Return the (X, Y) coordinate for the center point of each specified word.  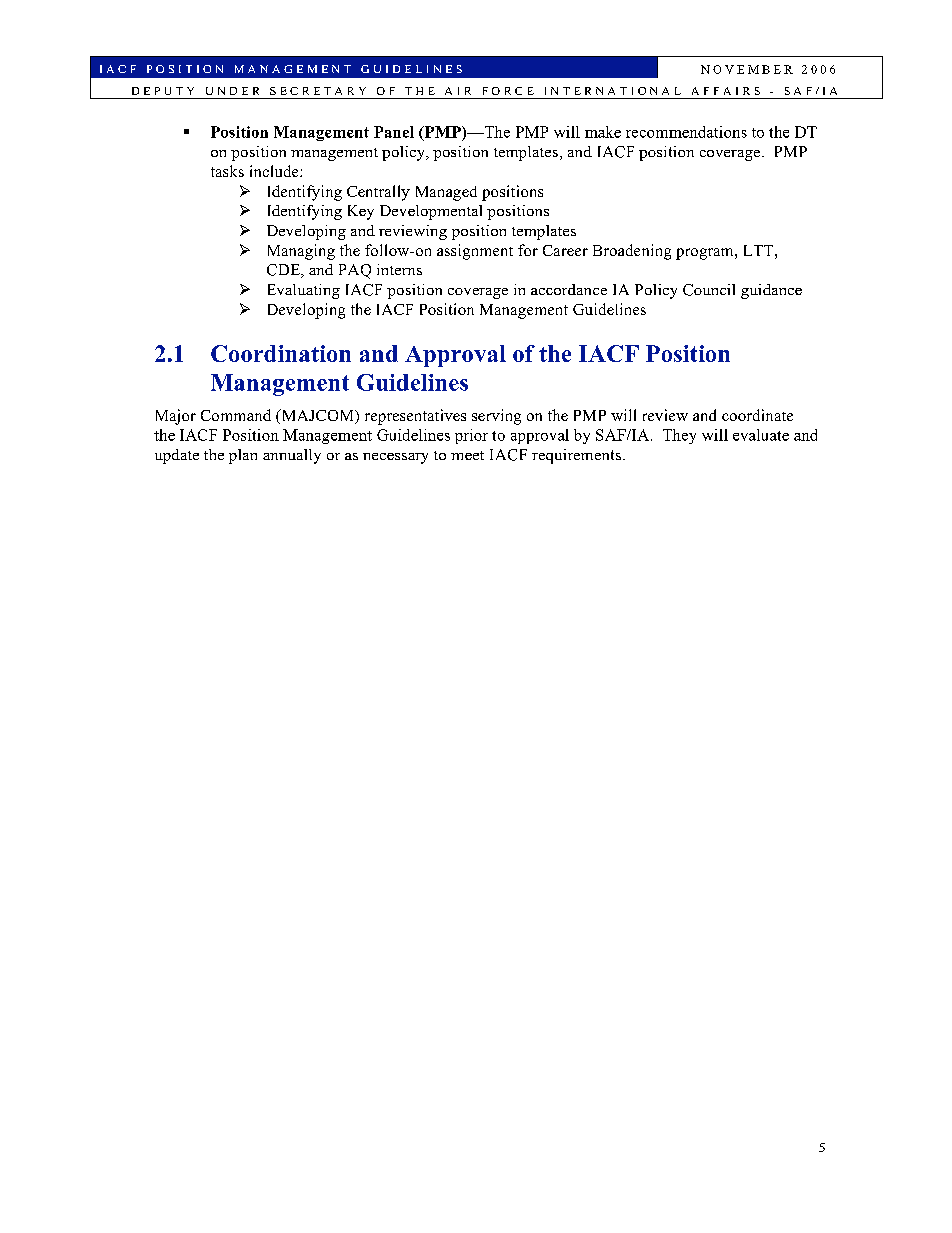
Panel (394, 132)
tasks (227, 171)
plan (243, 456)
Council (709, 290)
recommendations (686, 132)
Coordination (281, 353)
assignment (475, 252)
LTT (760, 250)
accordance (569, 289)
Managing (301, 252)
